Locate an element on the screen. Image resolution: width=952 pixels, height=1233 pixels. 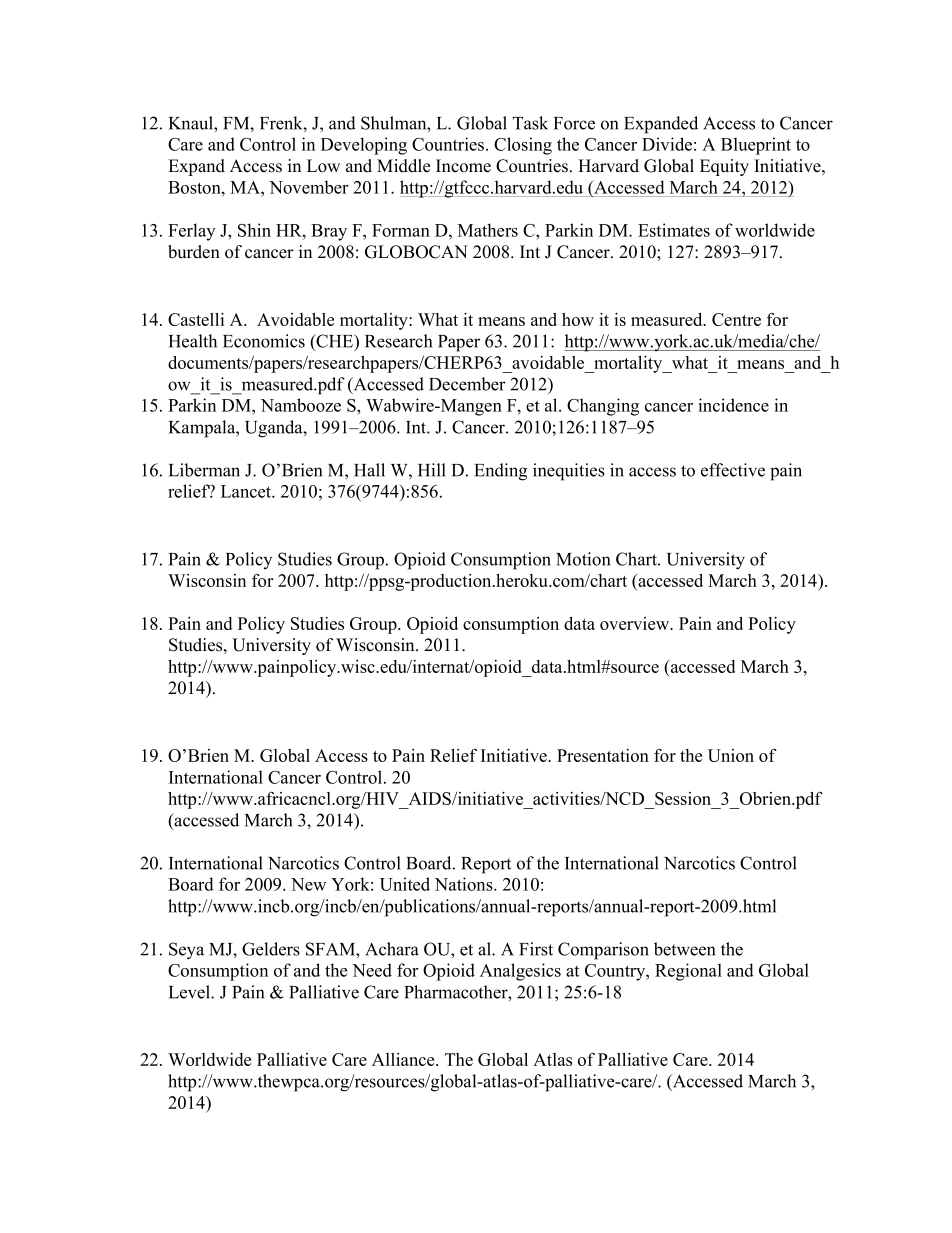
Income is located at coordinates (463, 166).
